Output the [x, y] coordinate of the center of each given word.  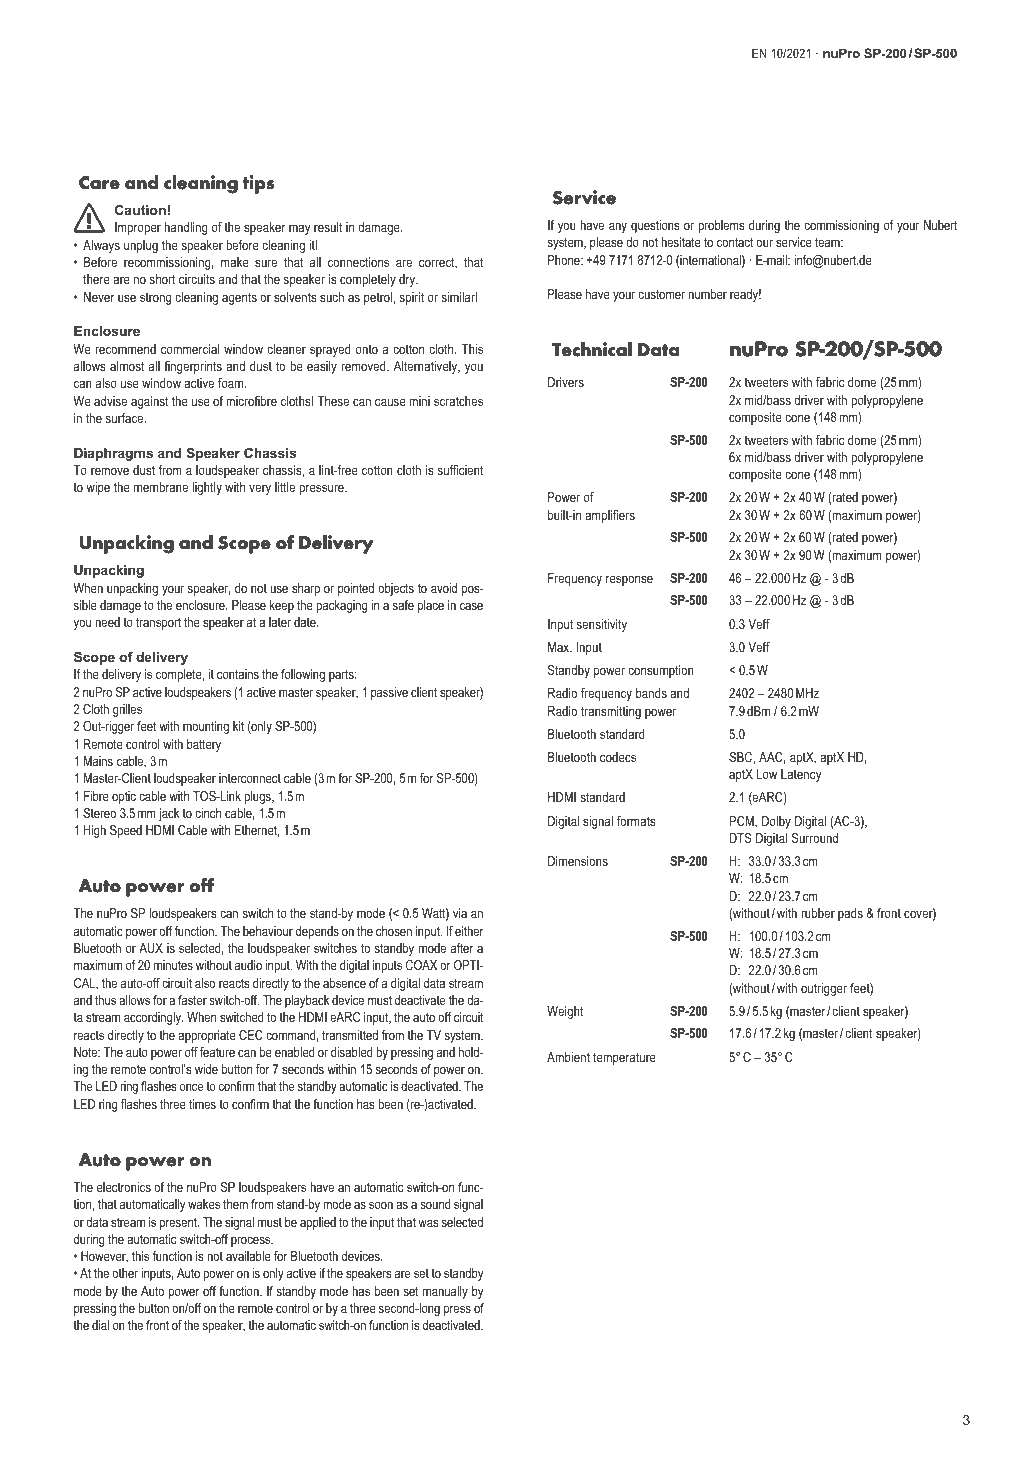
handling [186, 228]
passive [389, 693]
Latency [801, 775]
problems [721, 226]
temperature [624, 1058]
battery [204, 745]
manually [445, 1292]
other [125, 1273]
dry [408, 280]
